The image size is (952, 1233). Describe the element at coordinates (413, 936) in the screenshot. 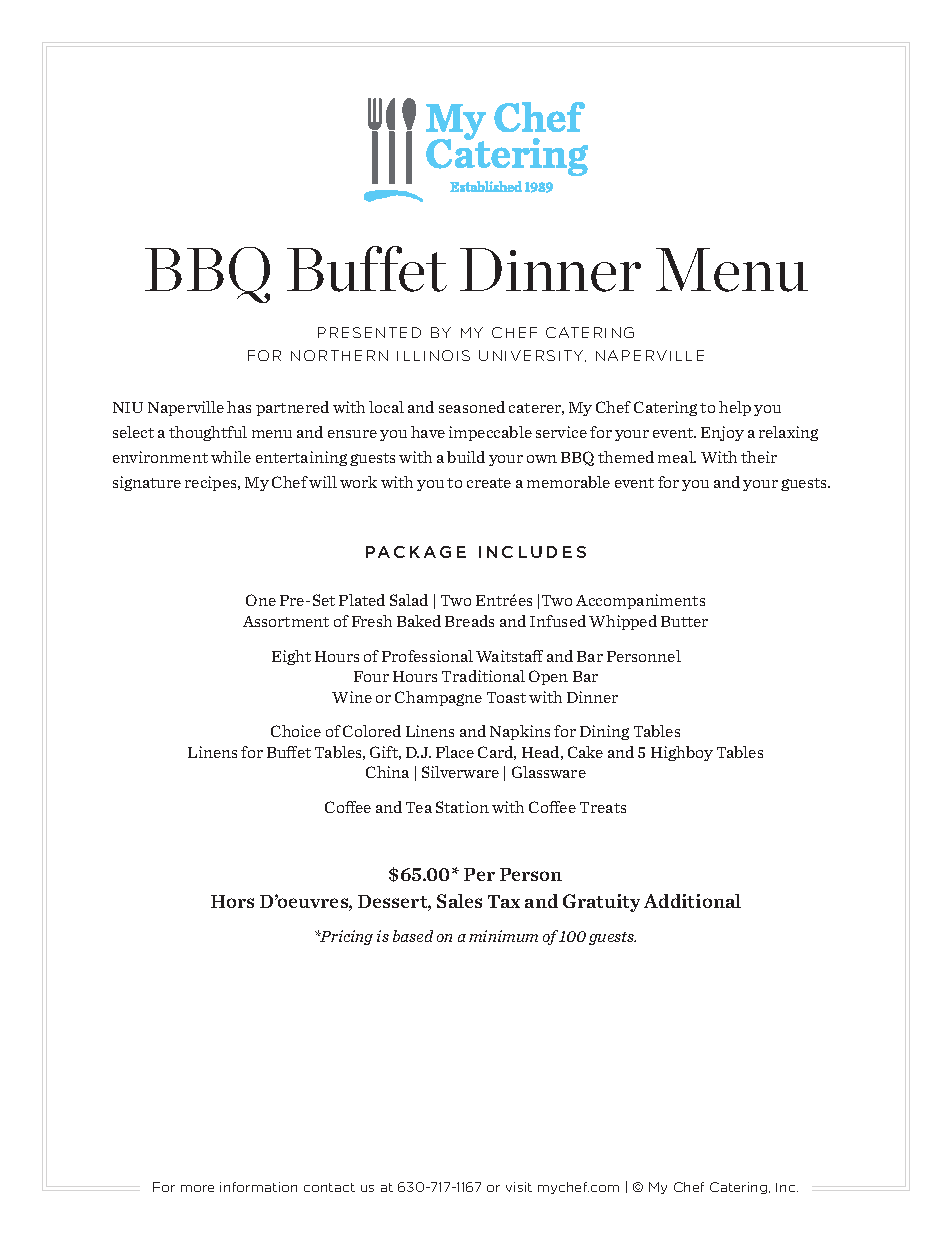

I see `based` at that location.
